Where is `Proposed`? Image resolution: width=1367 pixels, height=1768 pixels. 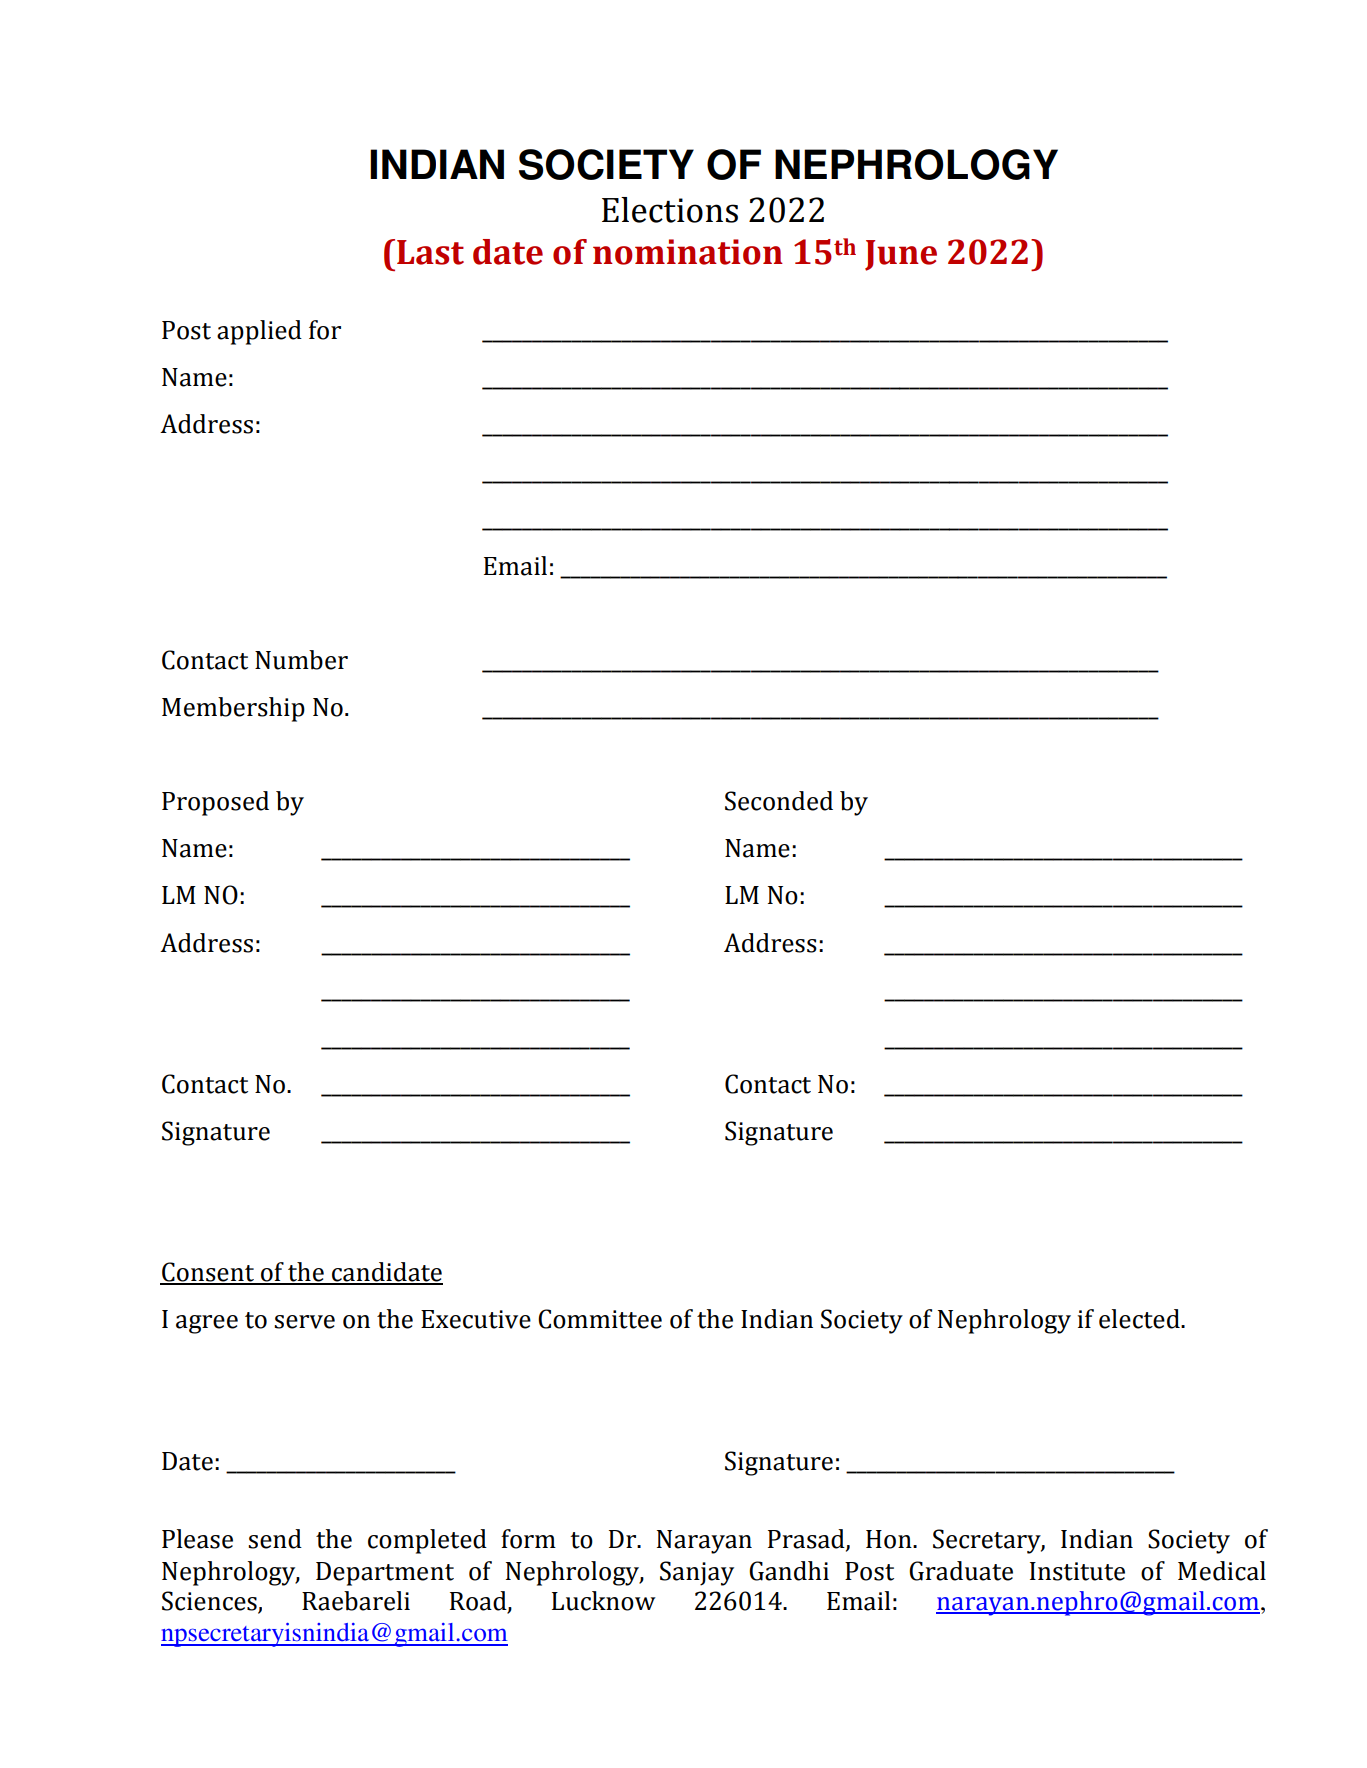
Proposed is located at coordinates (215, 803).
